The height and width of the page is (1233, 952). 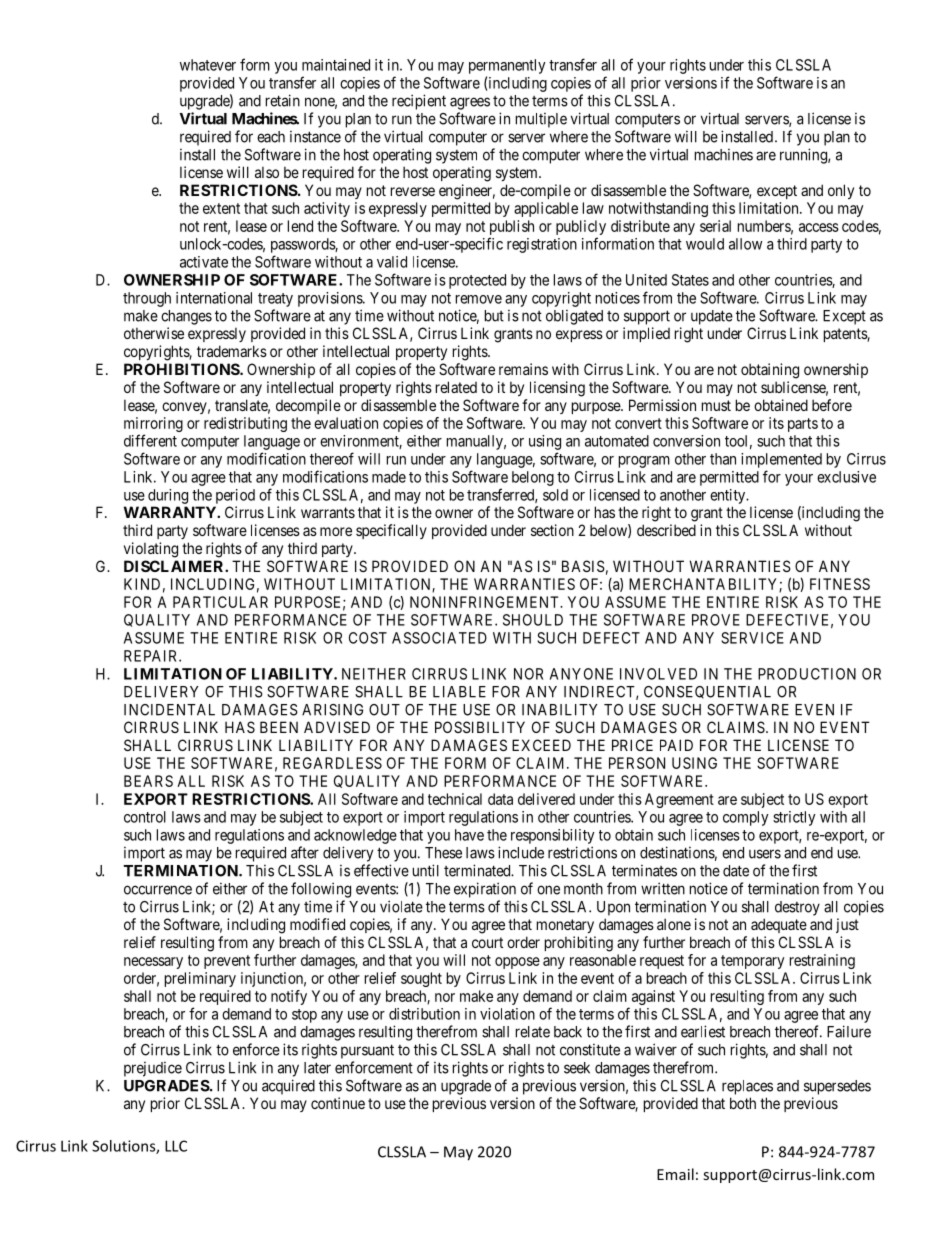 What do you see at coordinates (523, 369) in the page?
I see `remains` at bounding box center [523, 369].
